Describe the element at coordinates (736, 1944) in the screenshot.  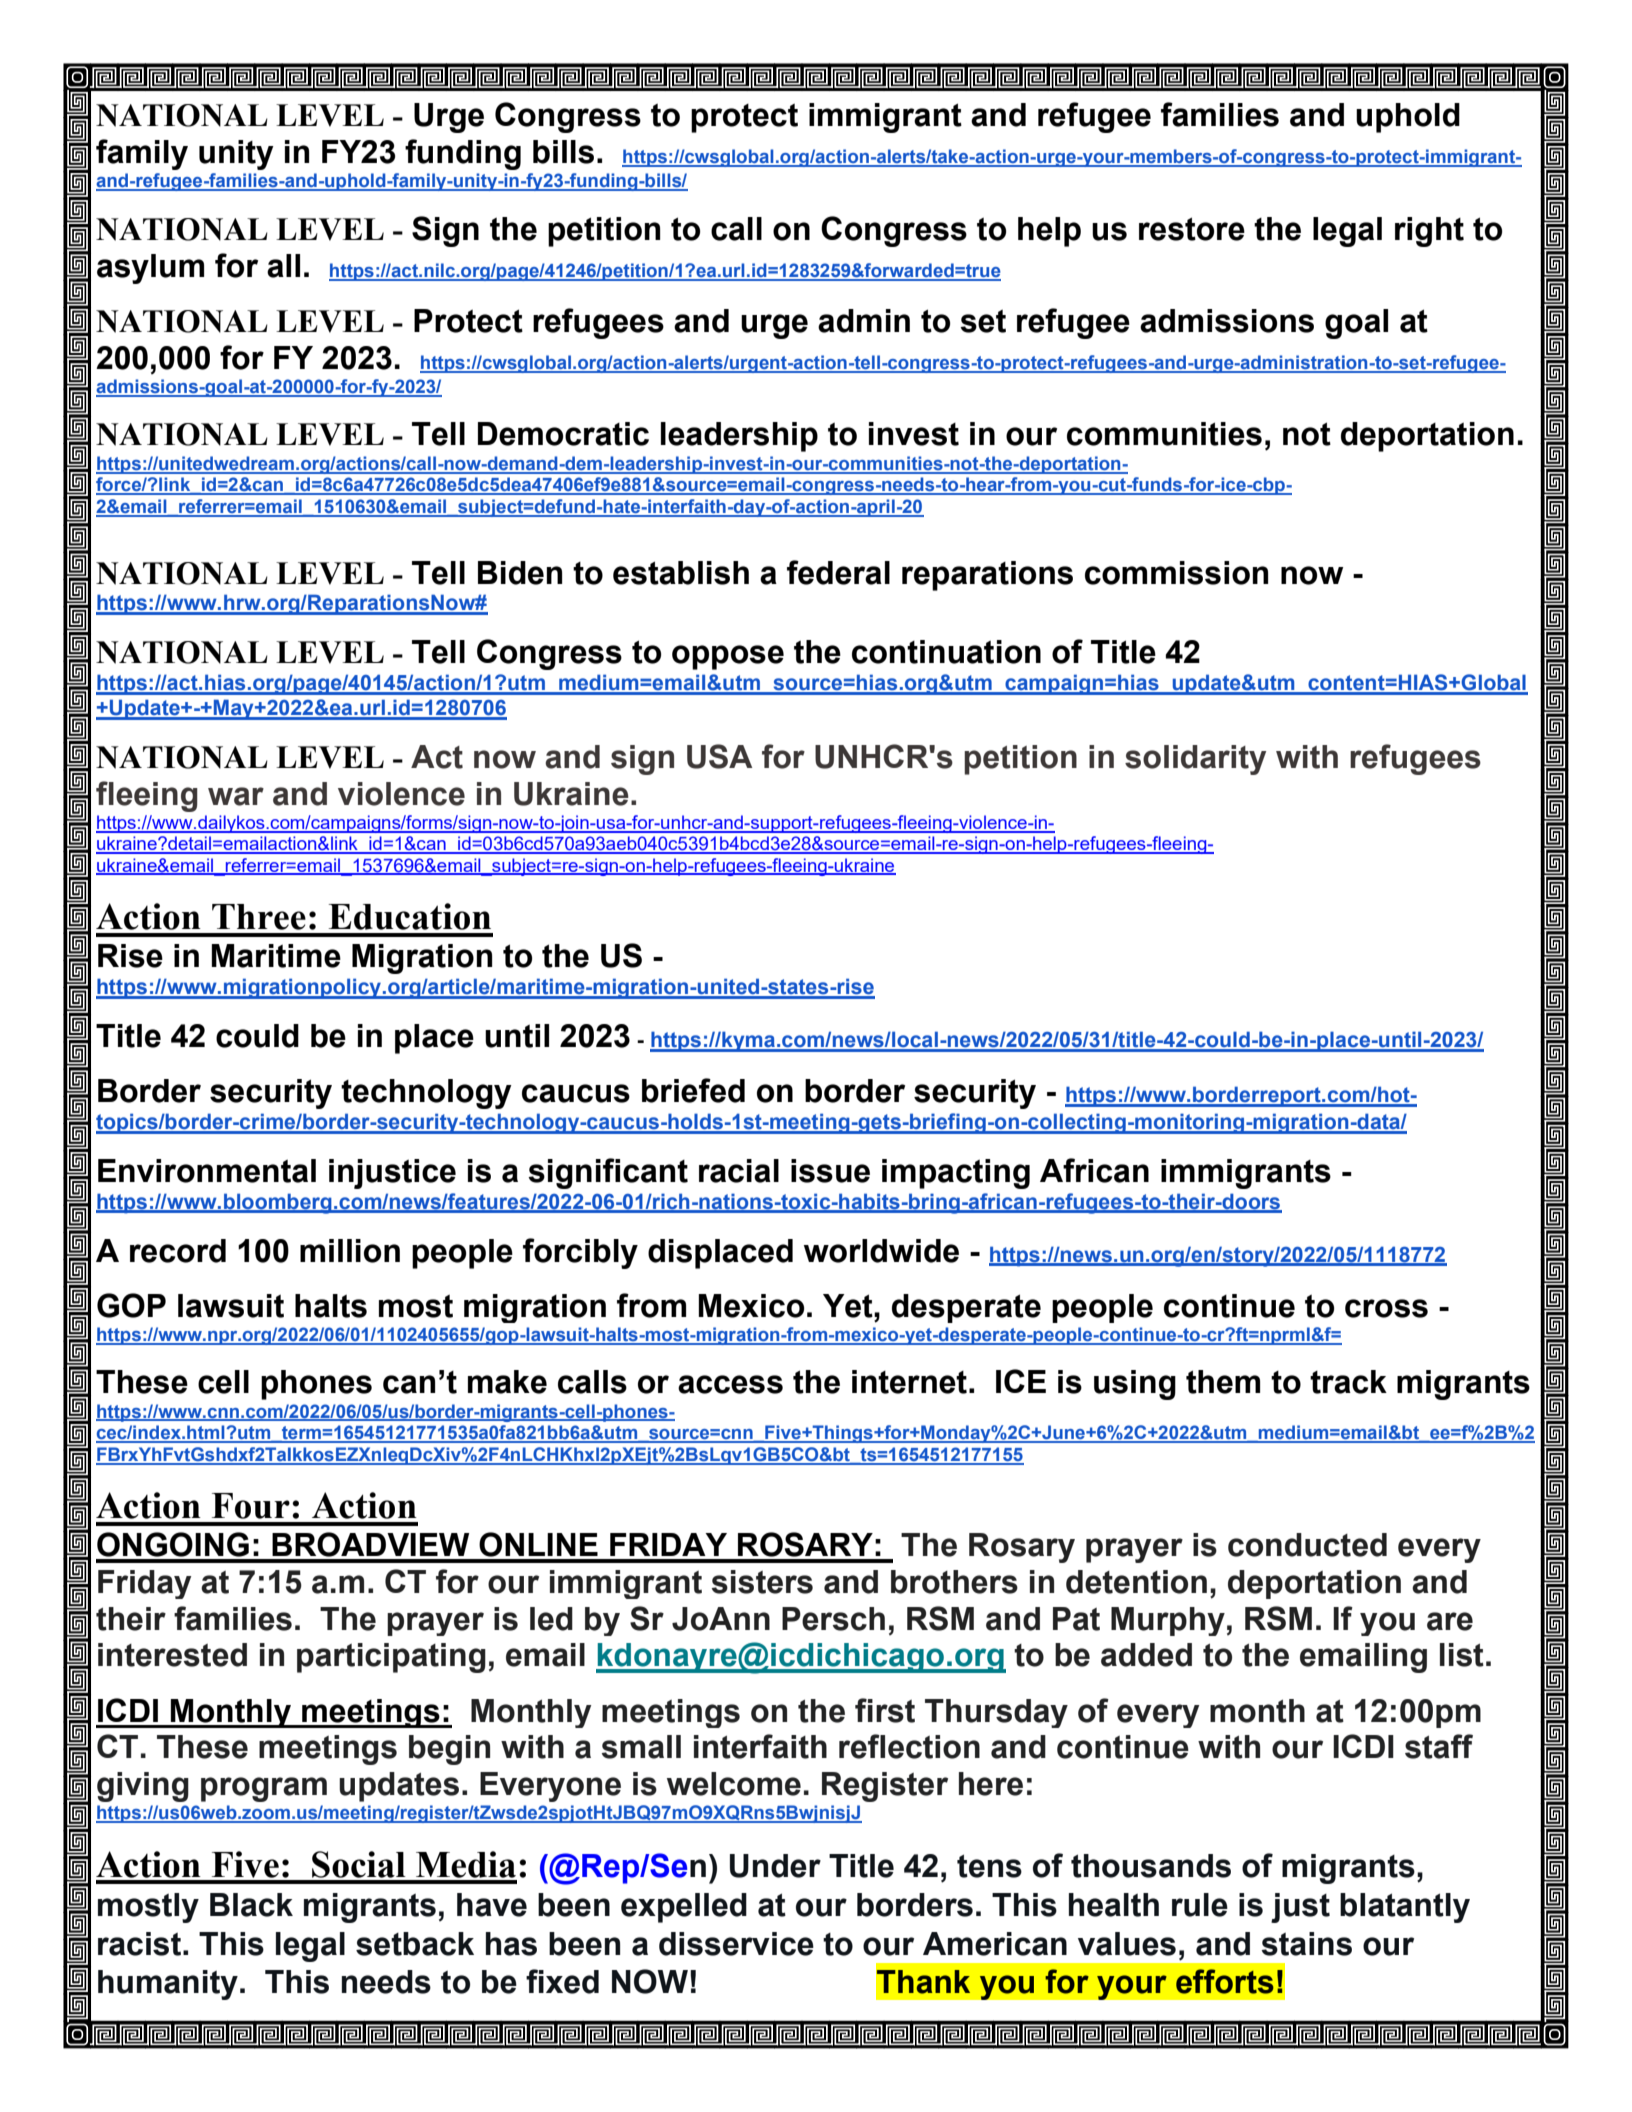
I see `disservice` at that location.
